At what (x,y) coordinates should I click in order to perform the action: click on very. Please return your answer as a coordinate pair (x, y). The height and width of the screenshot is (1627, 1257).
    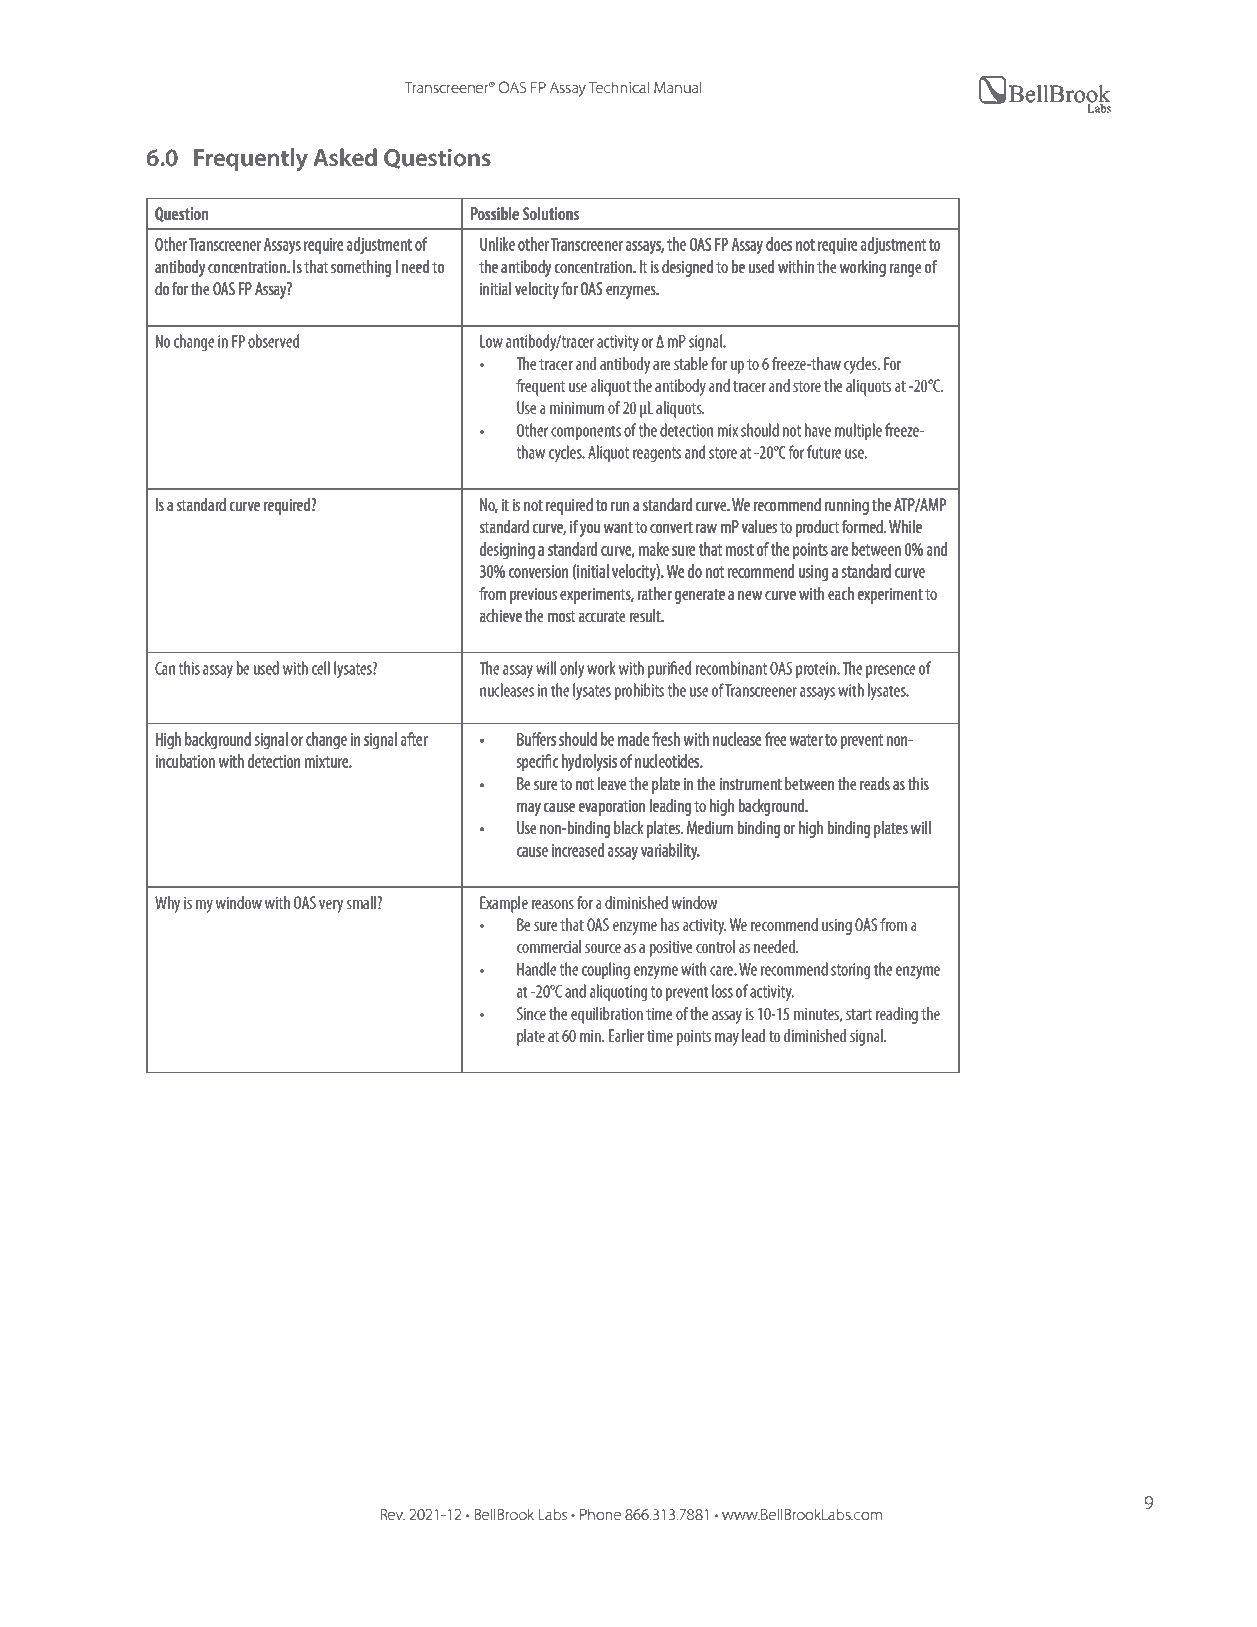
    Looking at the image, I should click on (331, 906).
